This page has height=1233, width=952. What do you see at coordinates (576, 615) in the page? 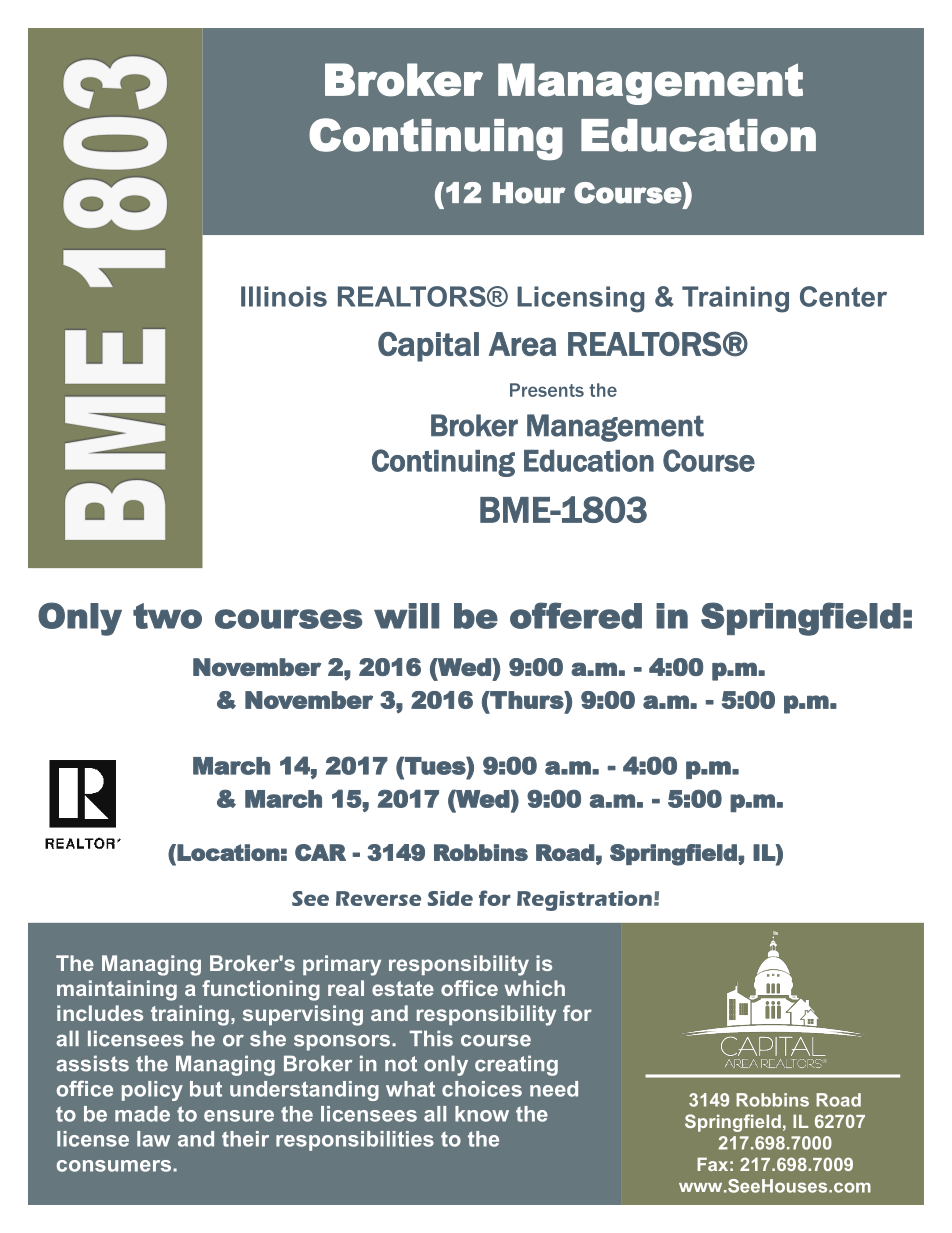
I see `offered` at bounding box center [576, 615].
